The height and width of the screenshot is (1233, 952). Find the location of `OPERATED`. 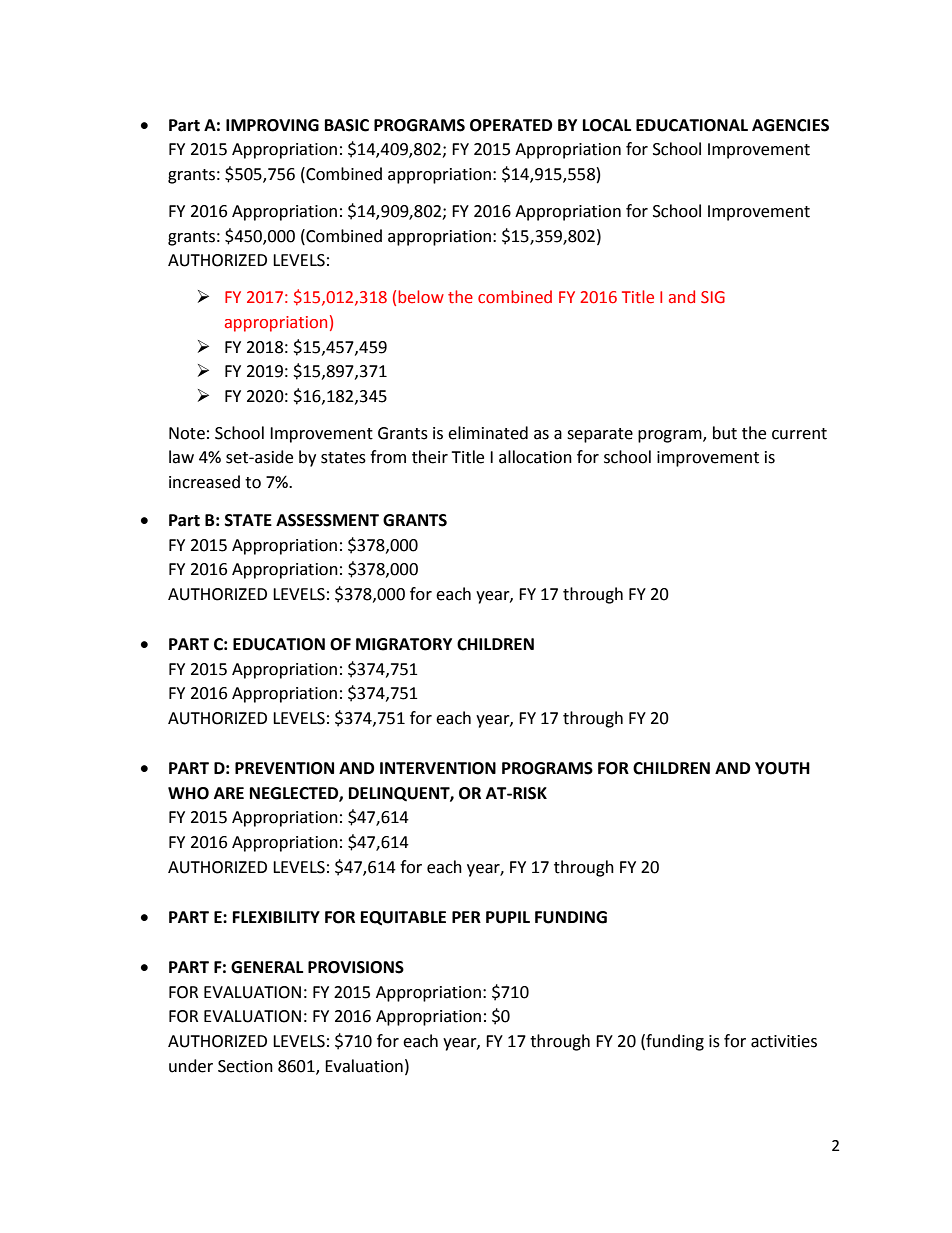

OPERATED is located at coordinates (511, 125).
